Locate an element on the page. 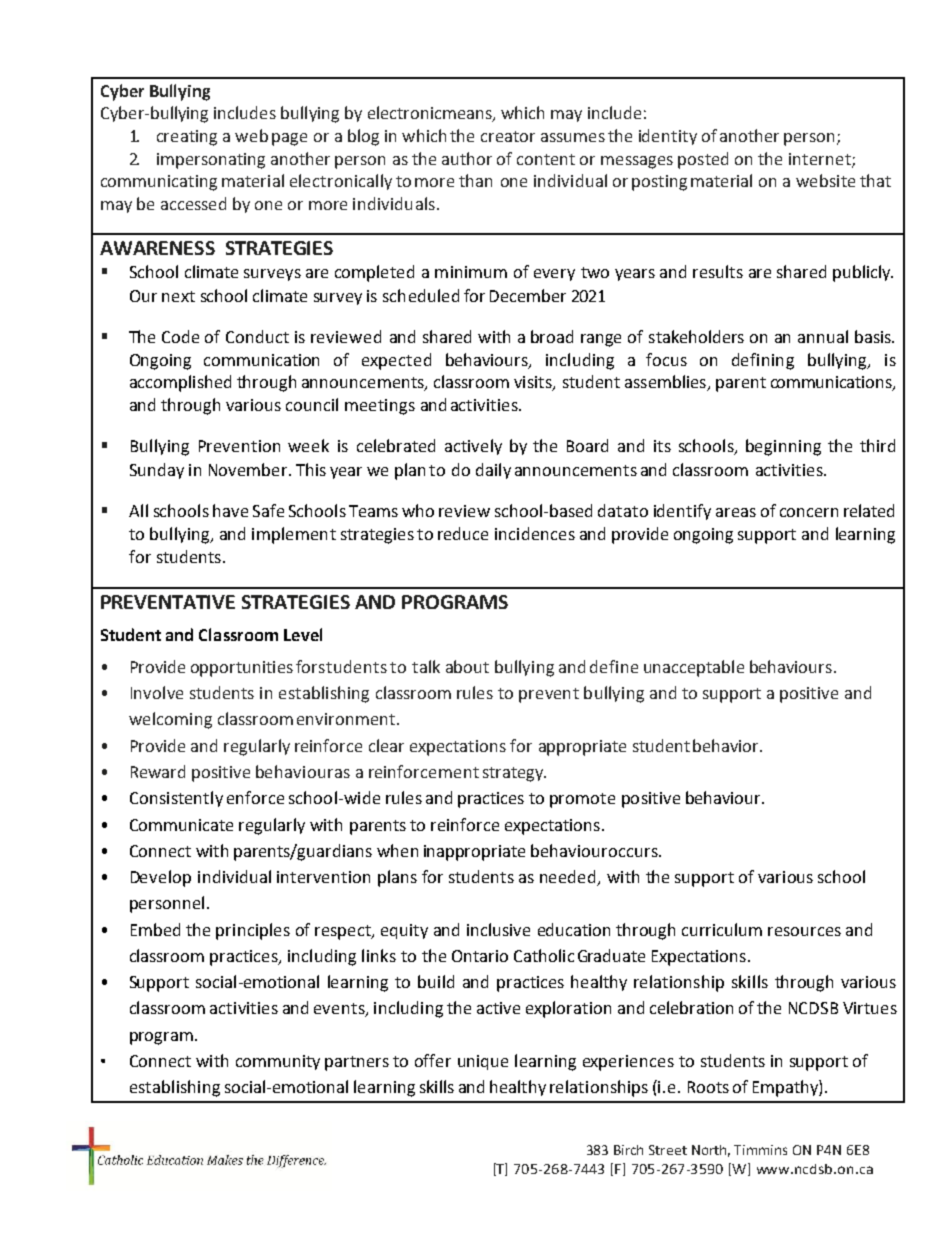 The width and height of the page is (952, 1233). content is located at coordinates (546, 159).
